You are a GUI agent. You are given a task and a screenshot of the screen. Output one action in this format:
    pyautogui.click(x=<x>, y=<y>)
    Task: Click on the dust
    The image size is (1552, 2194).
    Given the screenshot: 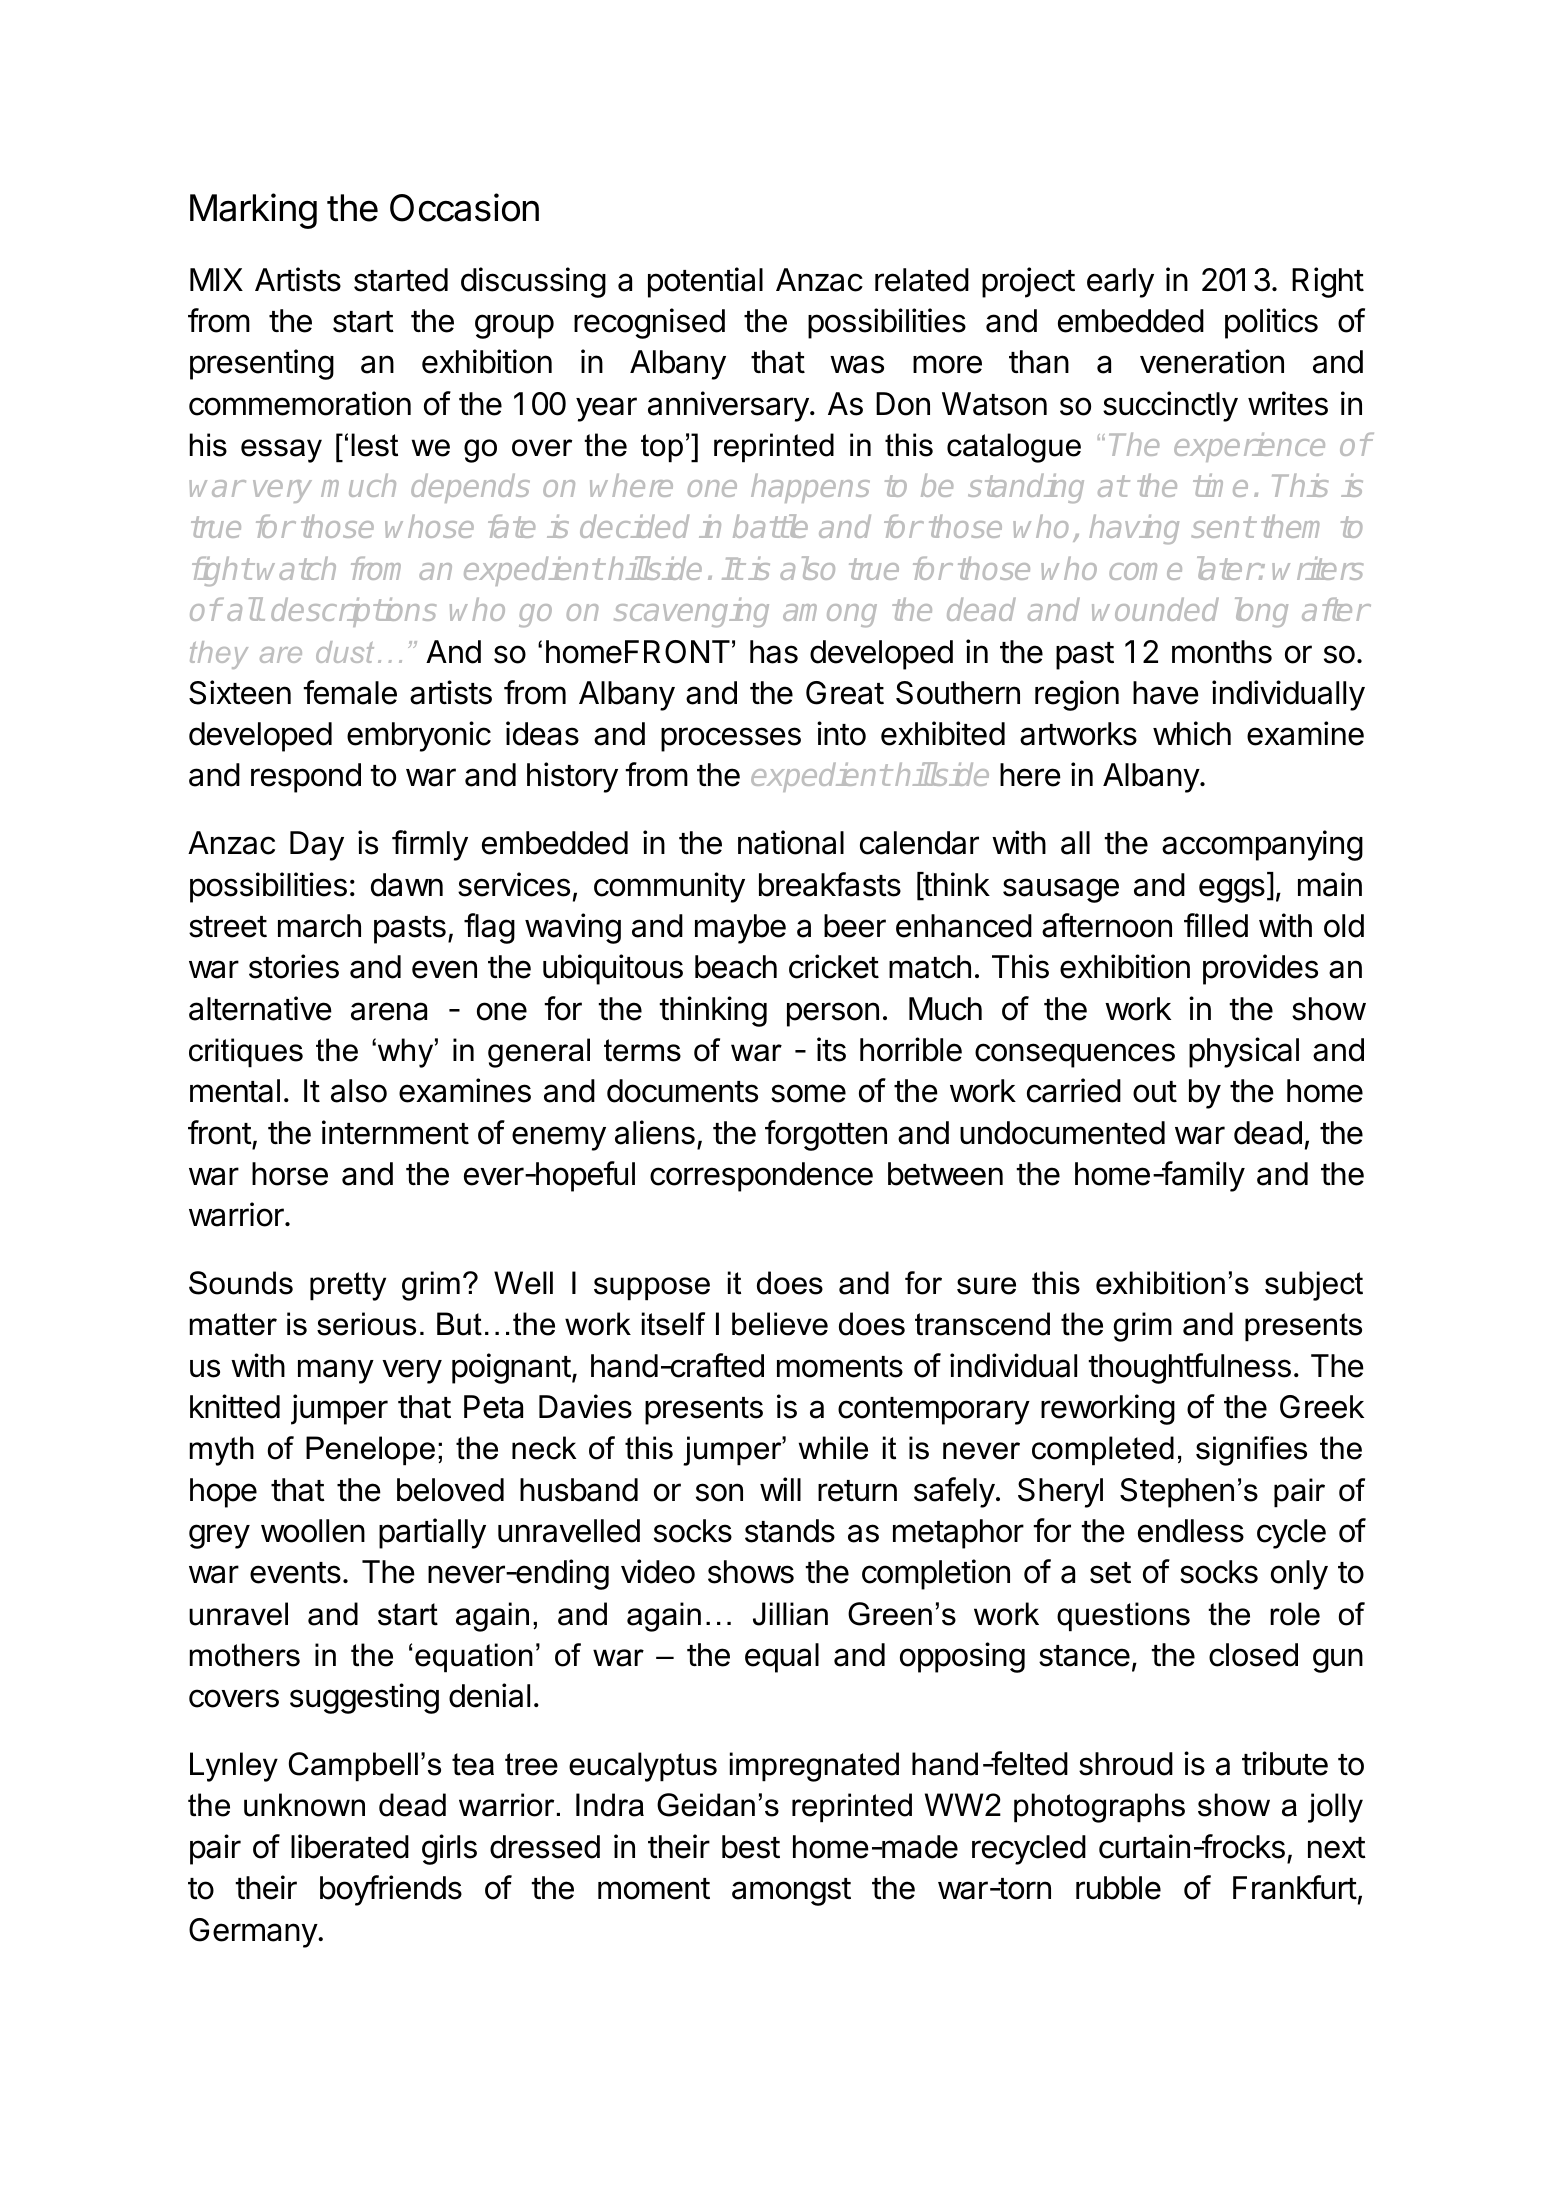 What is the action you would take?
    pyautogui.click(x=345, y=652)
